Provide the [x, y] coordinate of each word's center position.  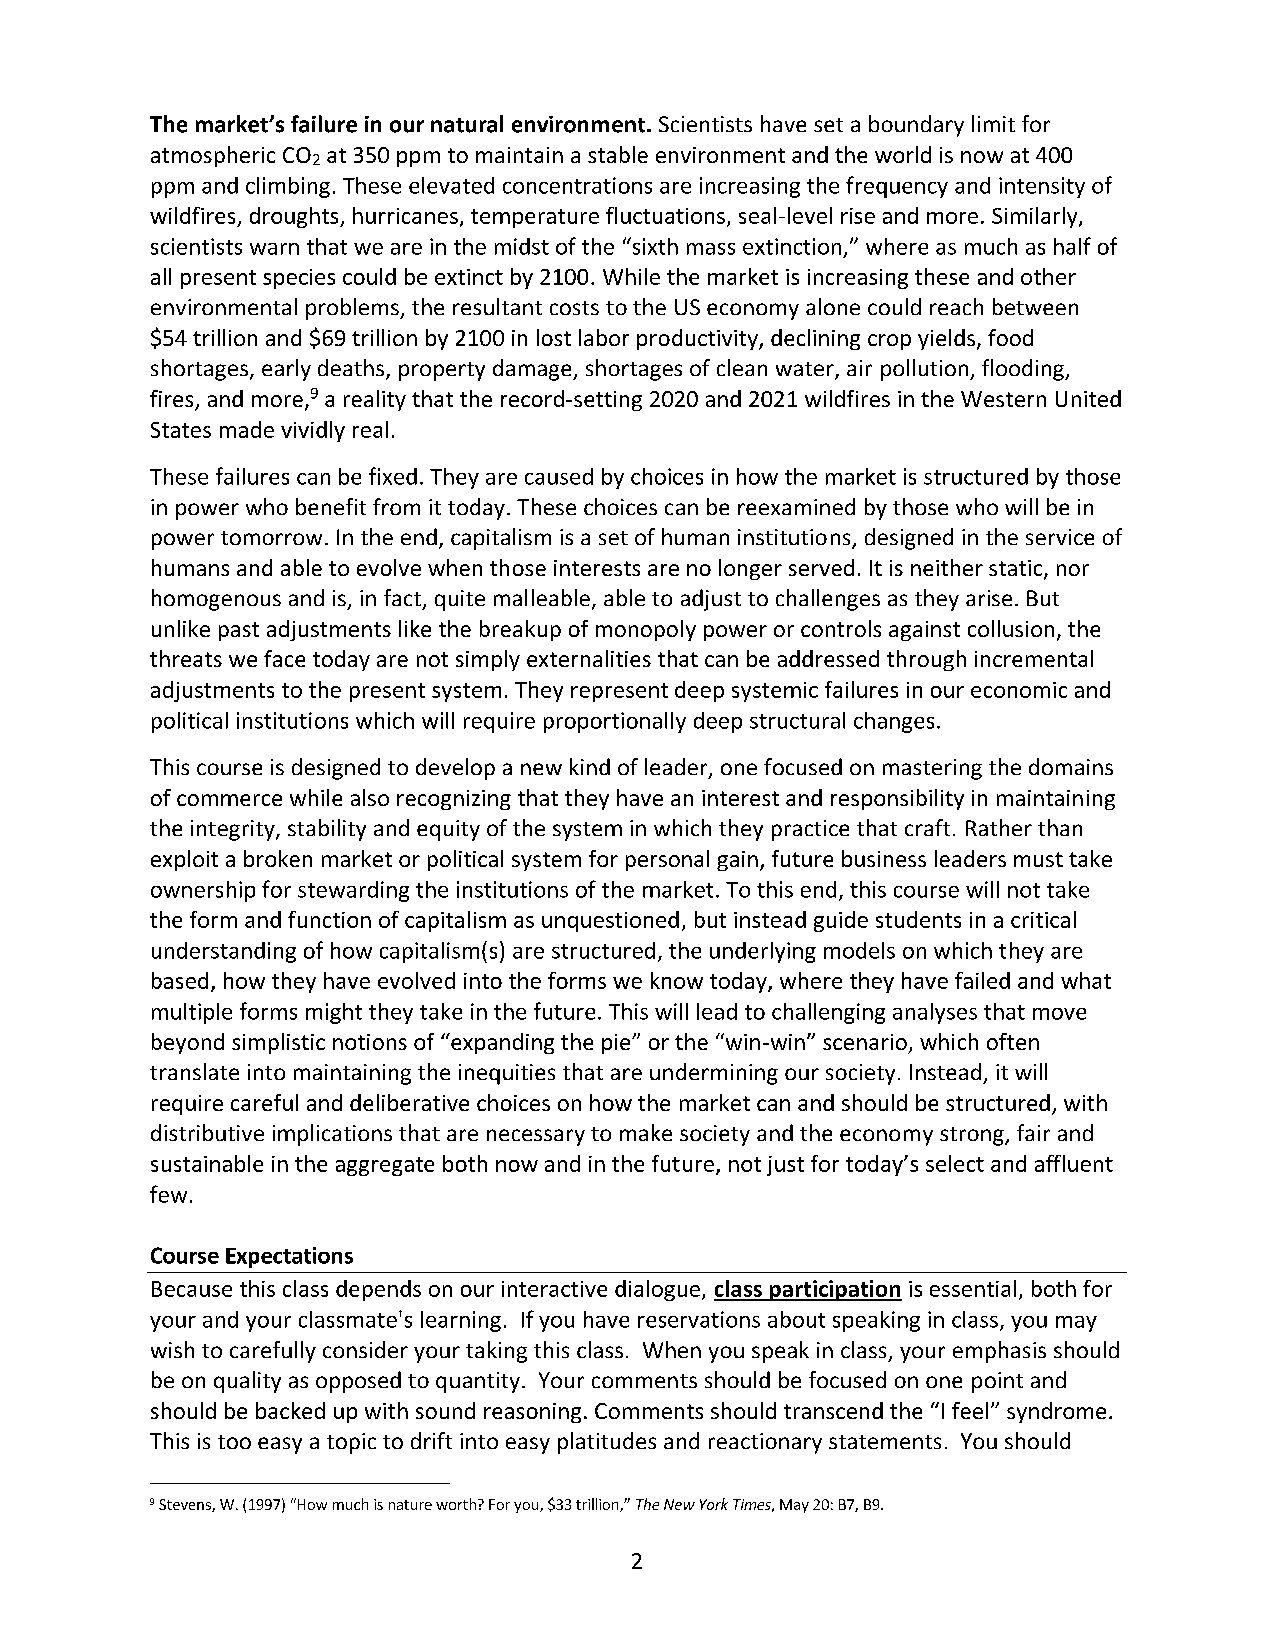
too [234, 1442]
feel [970, 1410]
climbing [288, 187]
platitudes [607, 1443]
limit [993, 123]
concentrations [577, 185]
